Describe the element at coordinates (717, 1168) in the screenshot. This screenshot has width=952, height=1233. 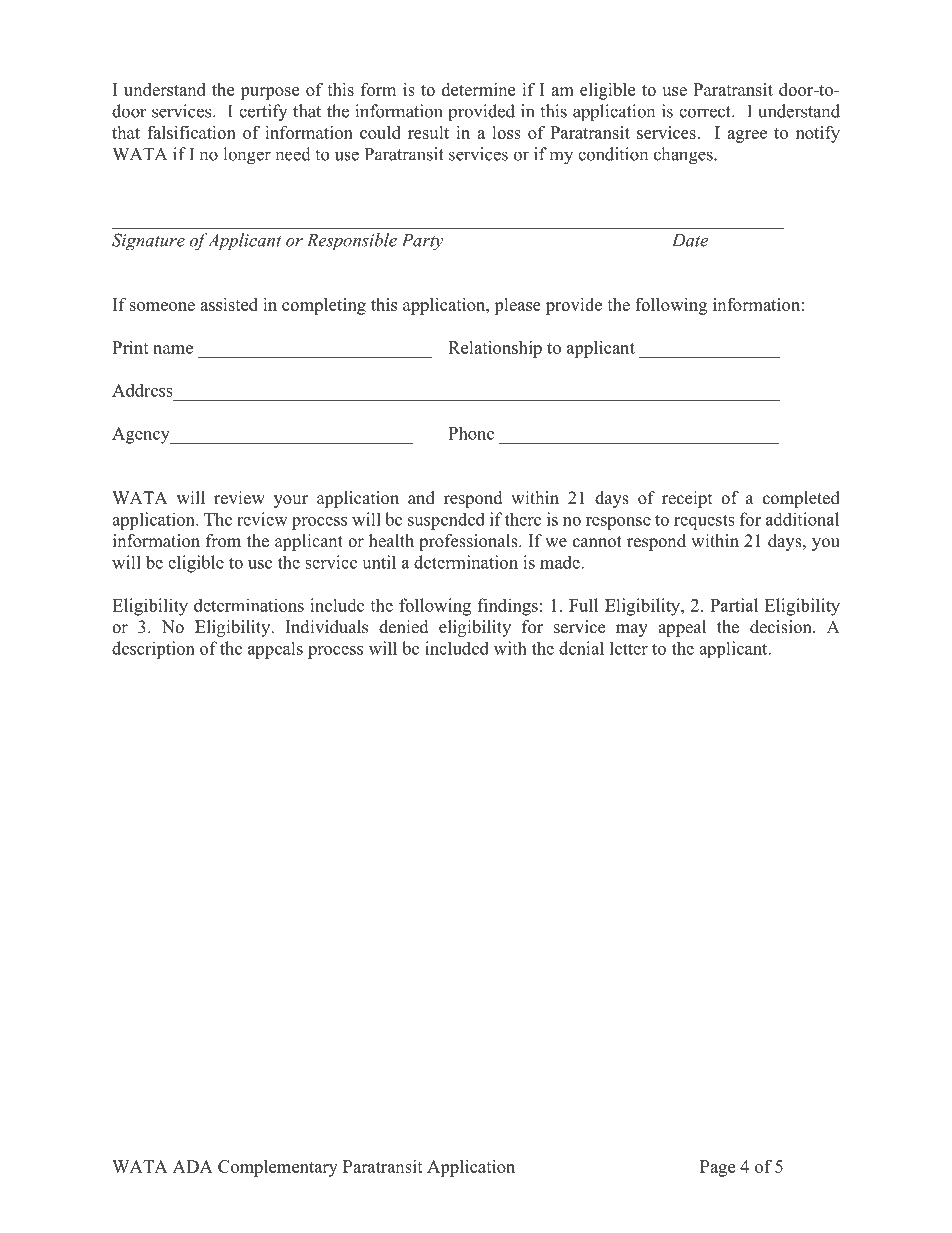
I see `Page` at that location.
